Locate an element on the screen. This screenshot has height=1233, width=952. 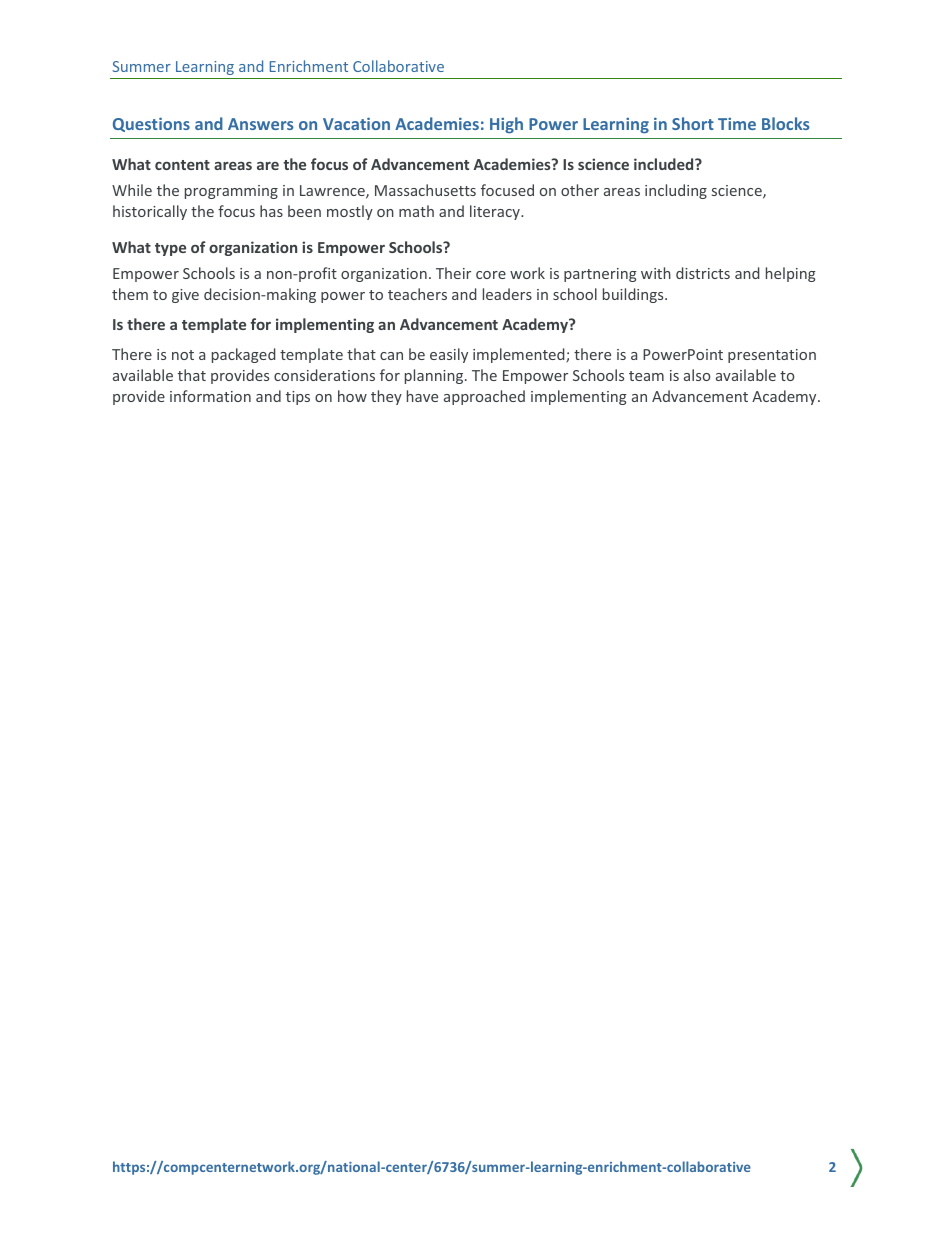
type is located at coordinates (170, 249).
